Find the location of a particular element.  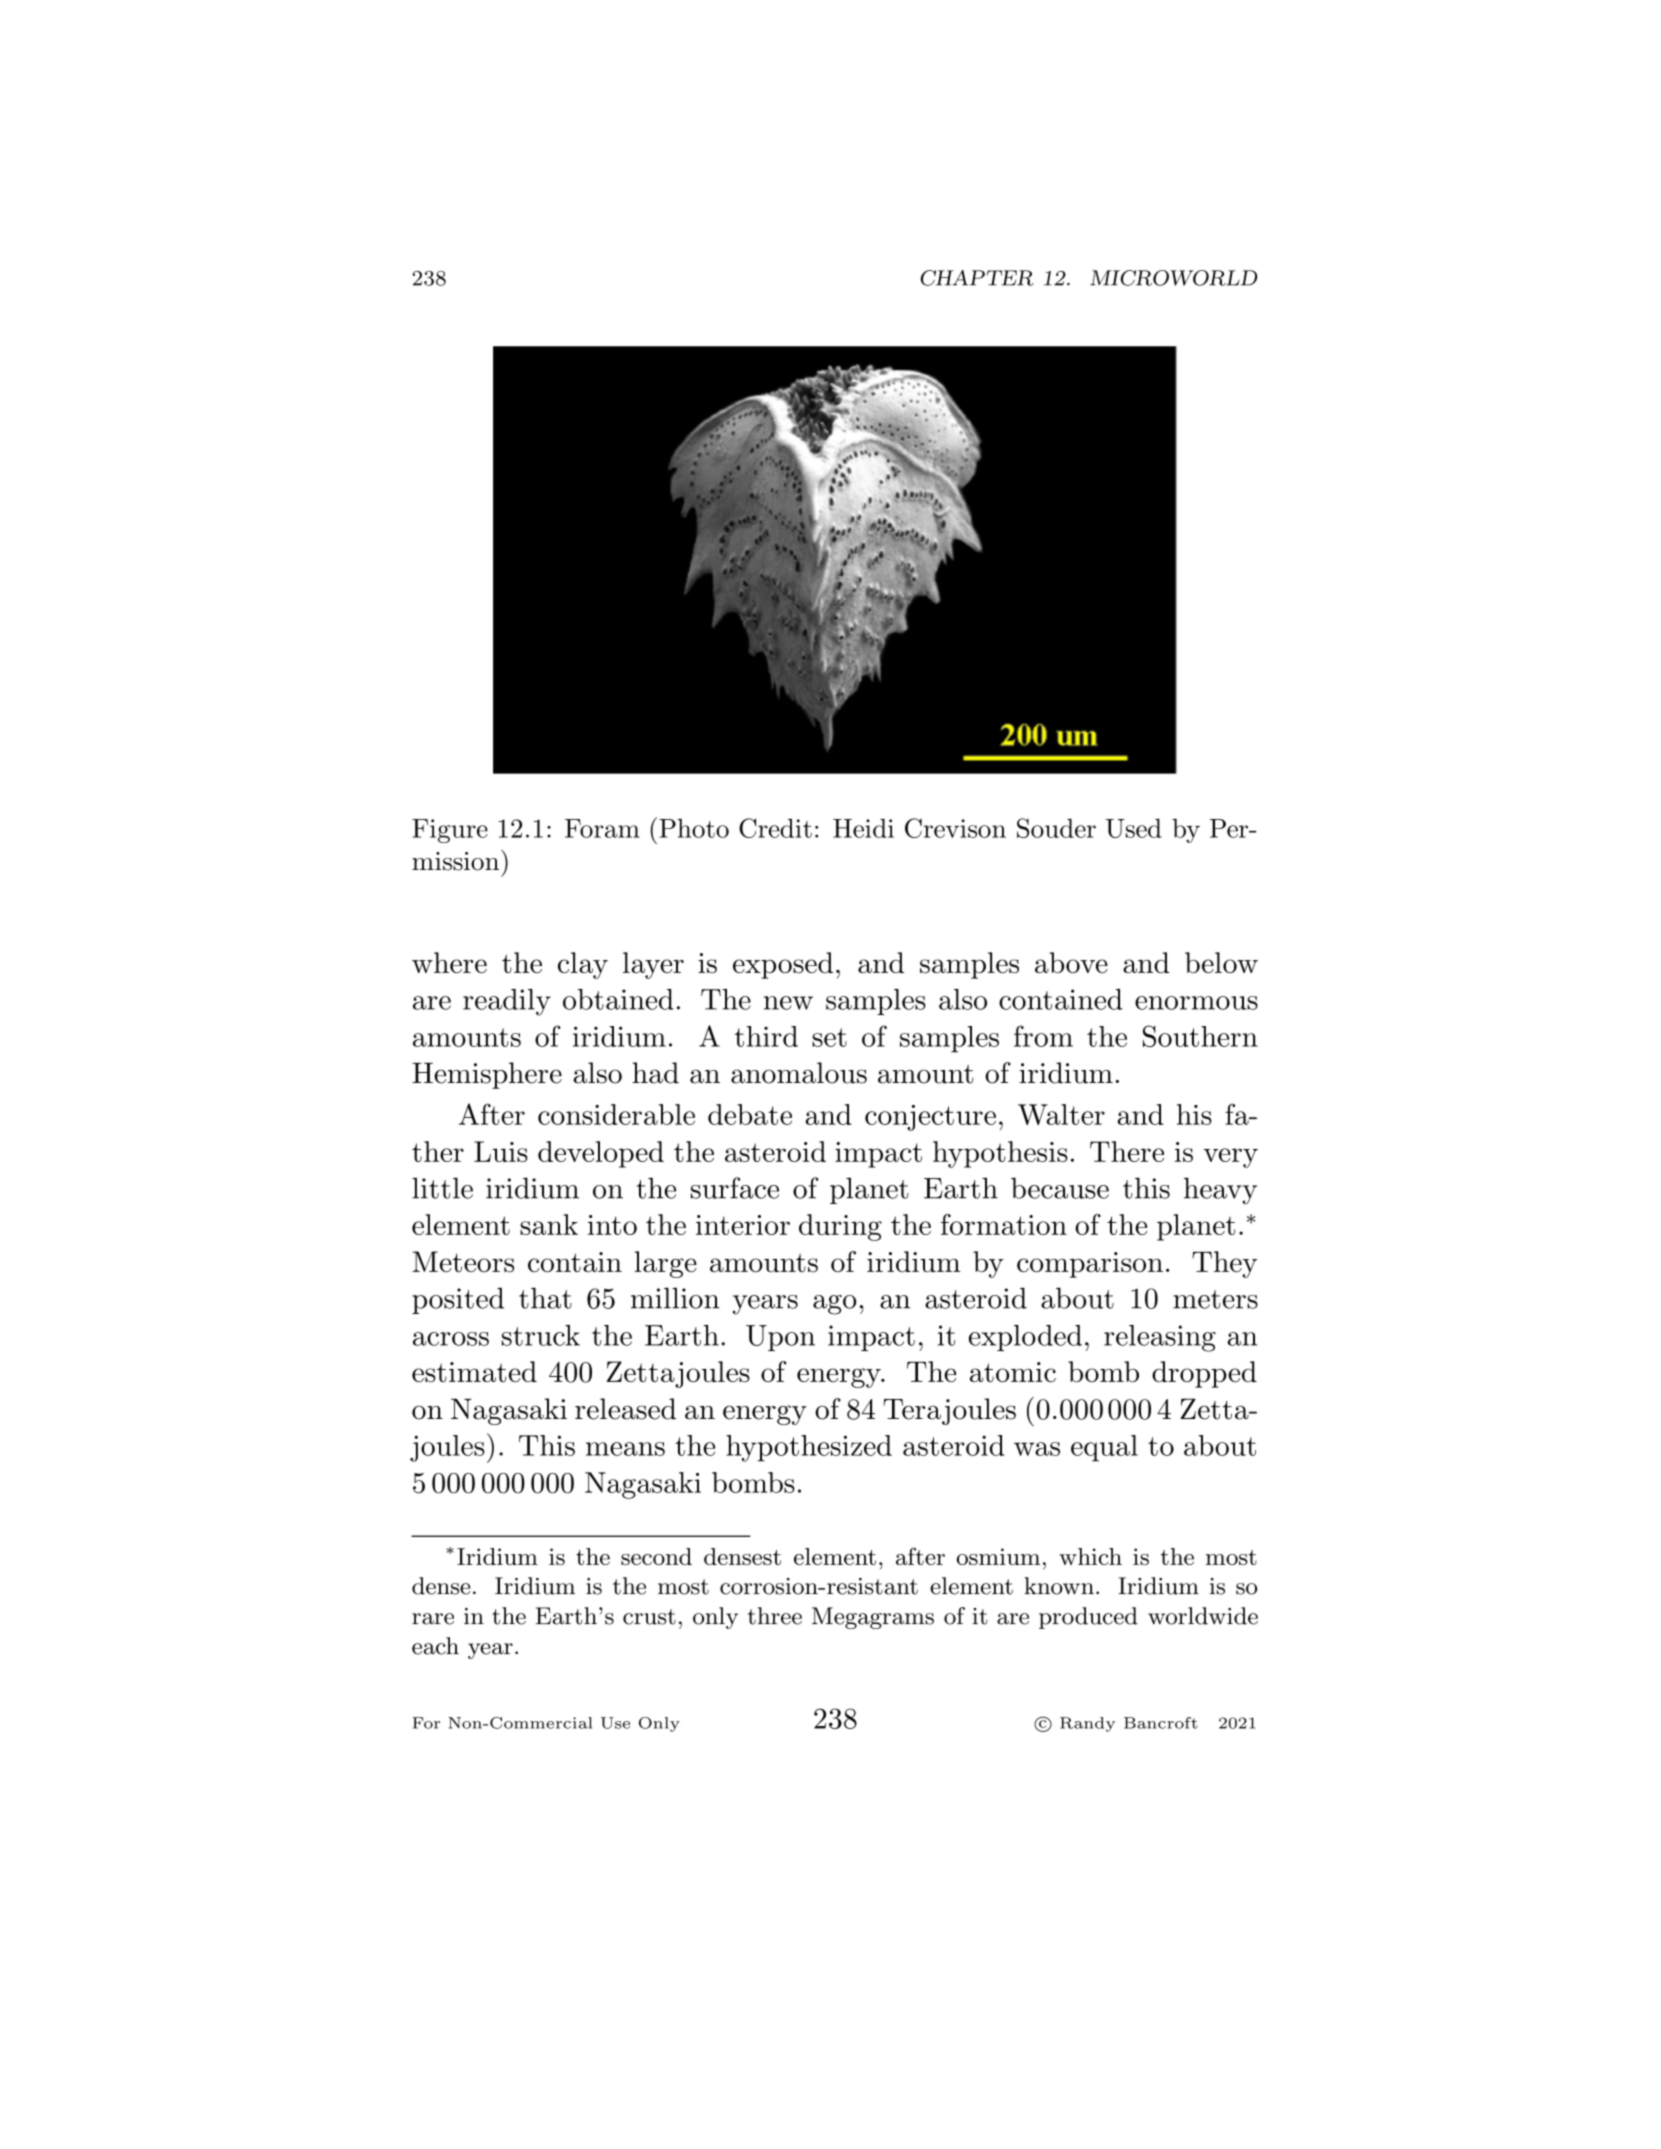

Used is located at coordinates (1133, 828).
